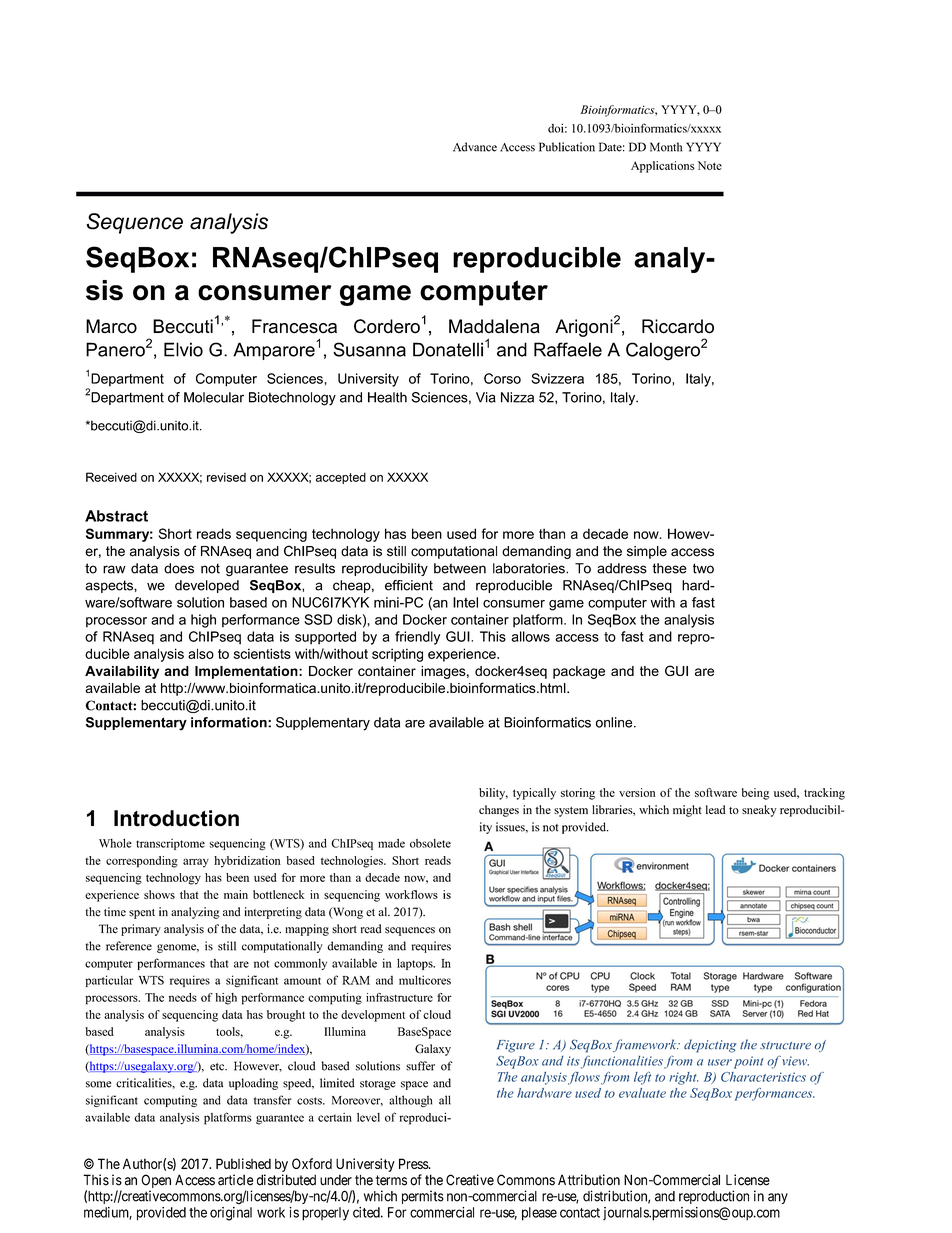 This image has width=952, height=1233. What do you see at coordinates (417, 638) in the image?
I see `friendly` at bounding box center [417, 638].
